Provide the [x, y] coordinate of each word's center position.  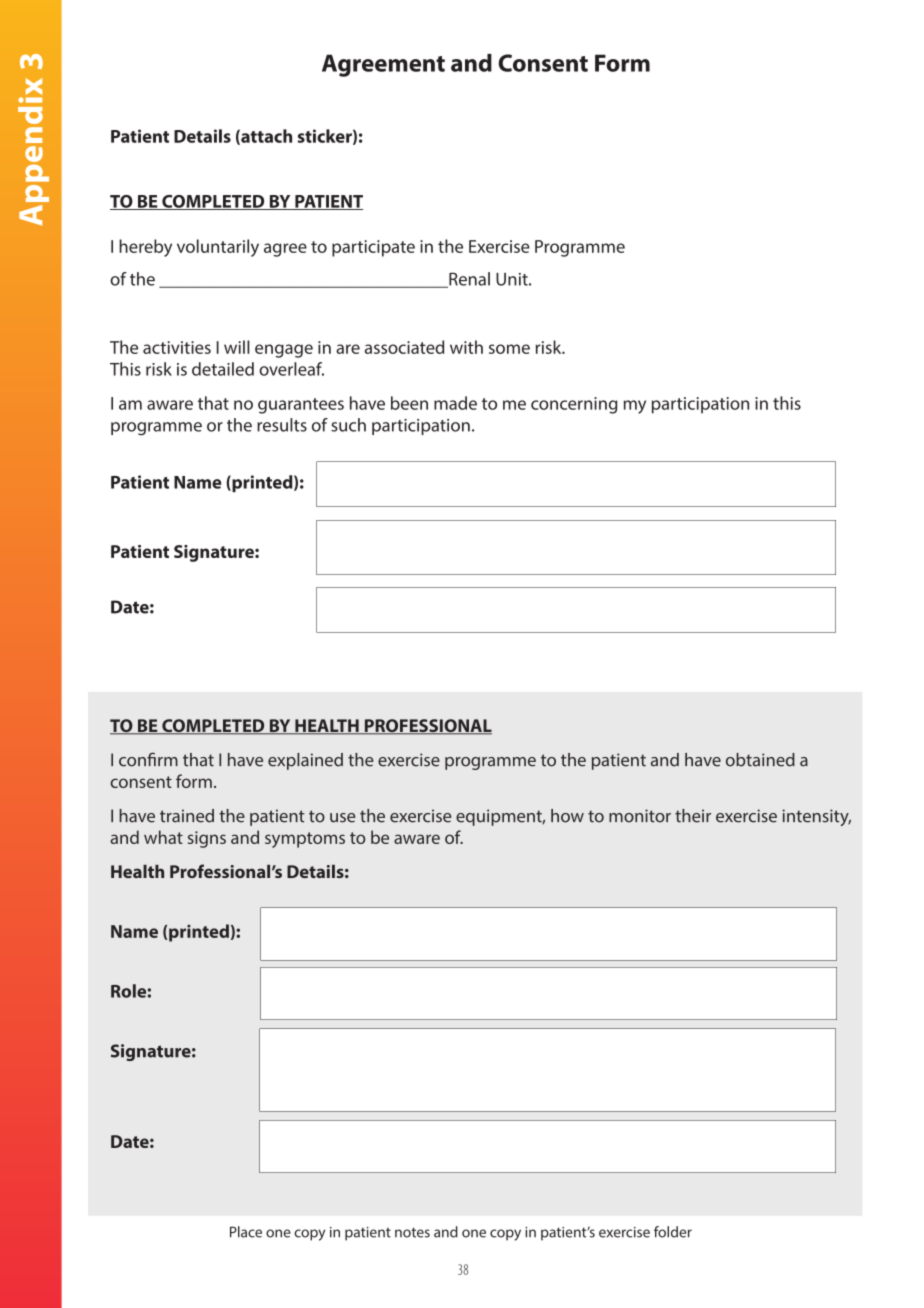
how [567, 816]
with [466, 347]
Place [246, 1232]
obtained [760, 760]
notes [412, 1232]
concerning [574, 405]
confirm [148, 759]
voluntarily [218, 248]
